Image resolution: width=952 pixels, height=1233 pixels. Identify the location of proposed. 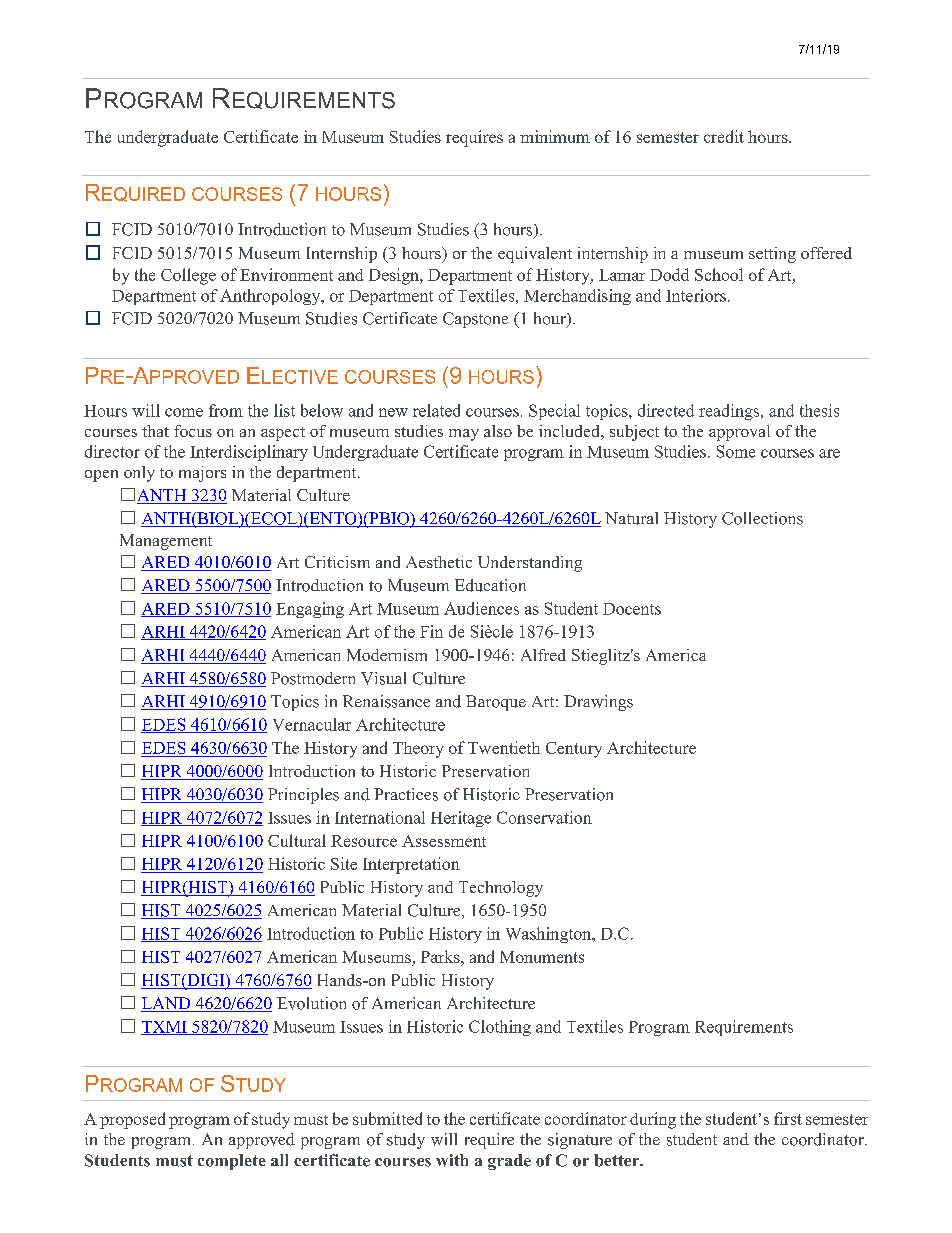
(132, 1120).
